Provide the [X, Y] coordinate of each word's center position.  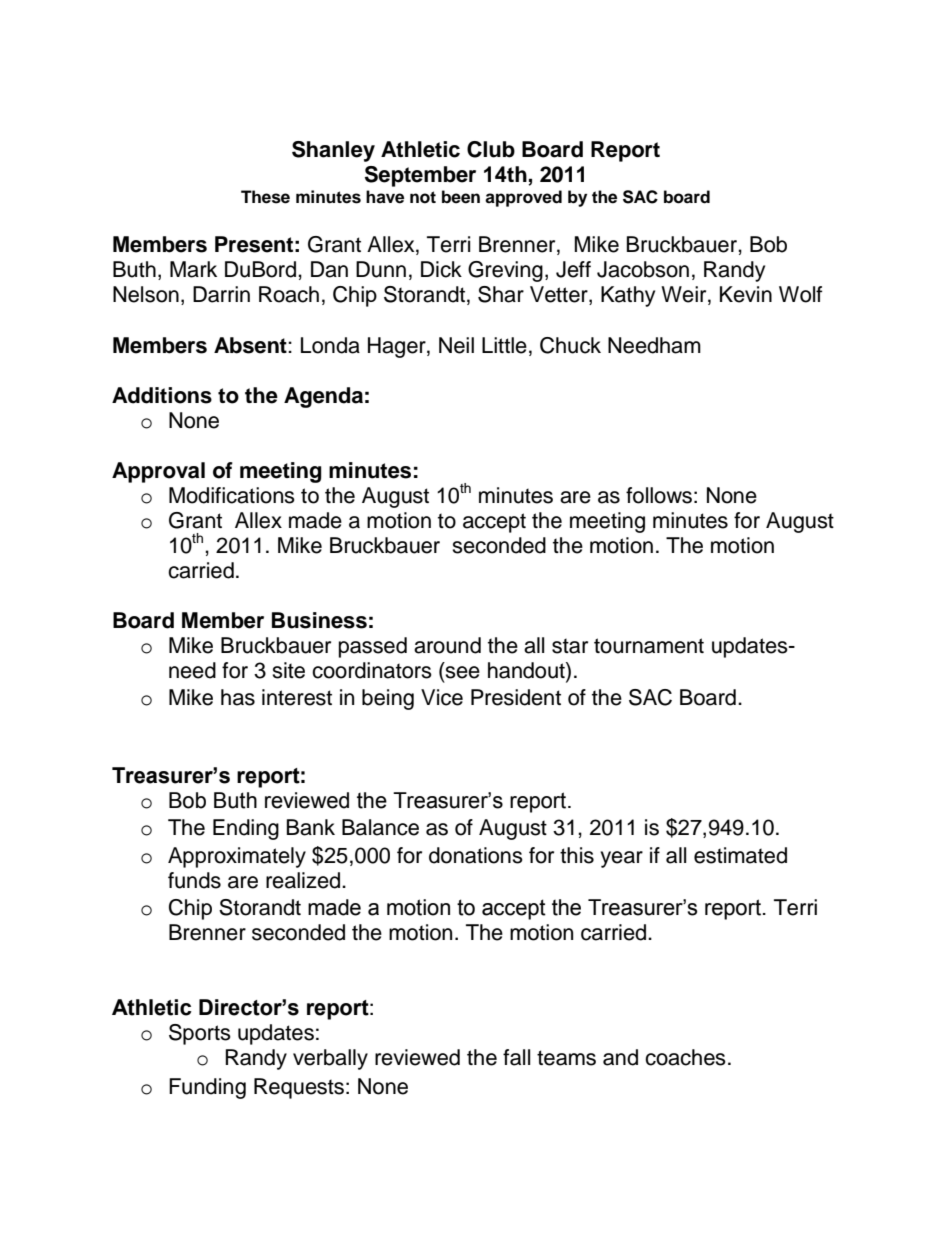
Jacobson [643, 269]
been [461, 197]
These [265, 197]
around [447, 645]
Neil [456, 345]
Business [319, 620]
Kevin [746, 294]
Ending [246, 829]
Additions [162, 395]
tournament [649, 646]
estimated [740, 855]
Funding [207, 1088]
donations [476, 855]
